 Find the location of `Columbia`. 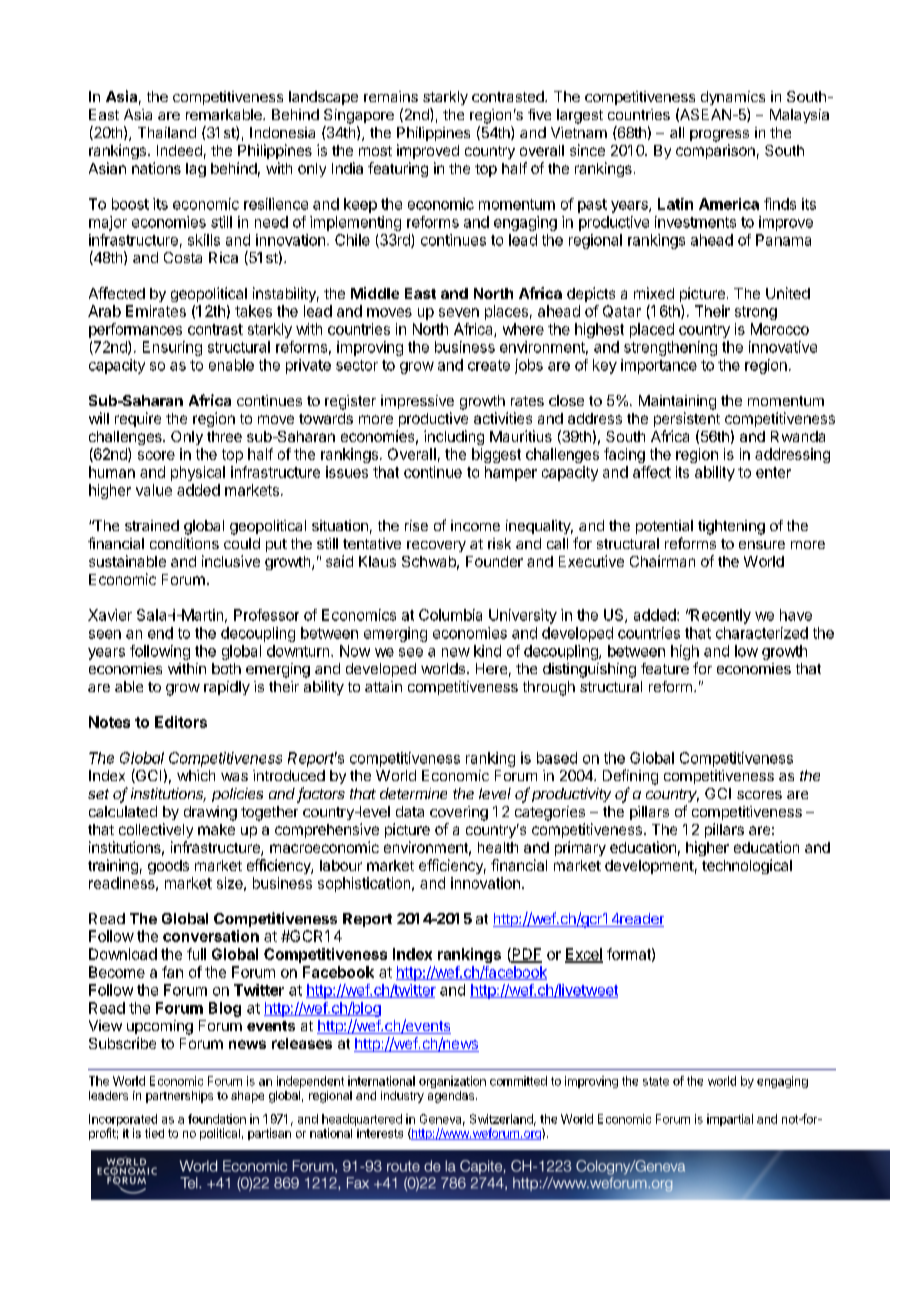

Columbia is located at coordinates (450, 615).
